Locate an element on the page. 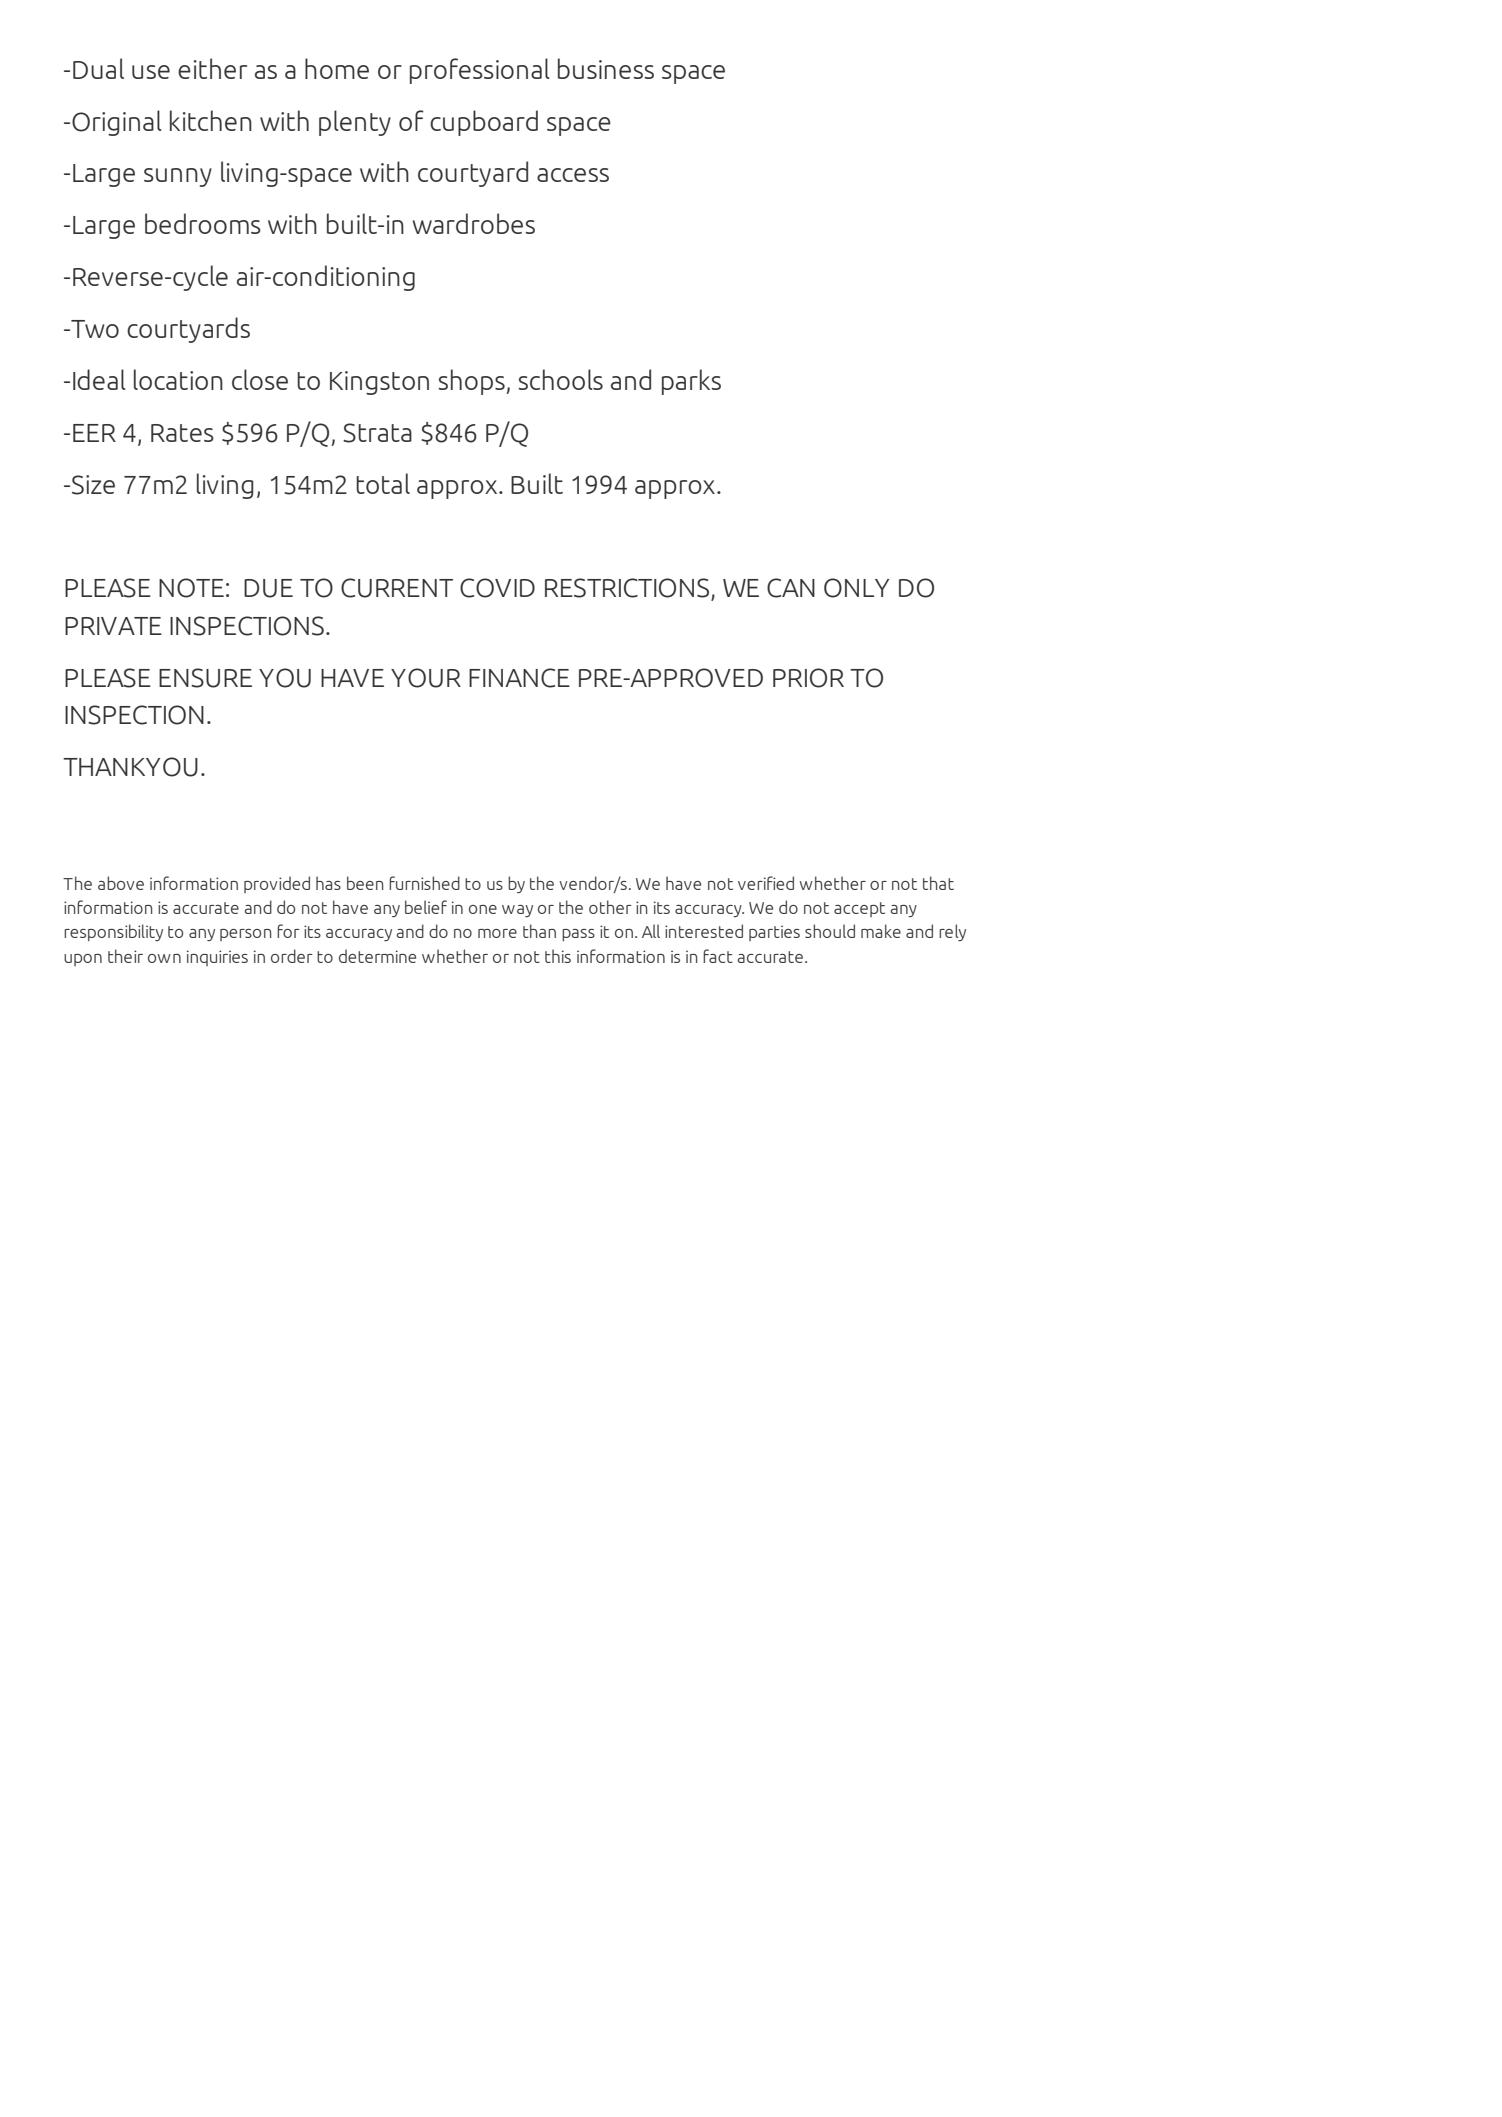  FINANCE is located at coordinates (519, 678).
